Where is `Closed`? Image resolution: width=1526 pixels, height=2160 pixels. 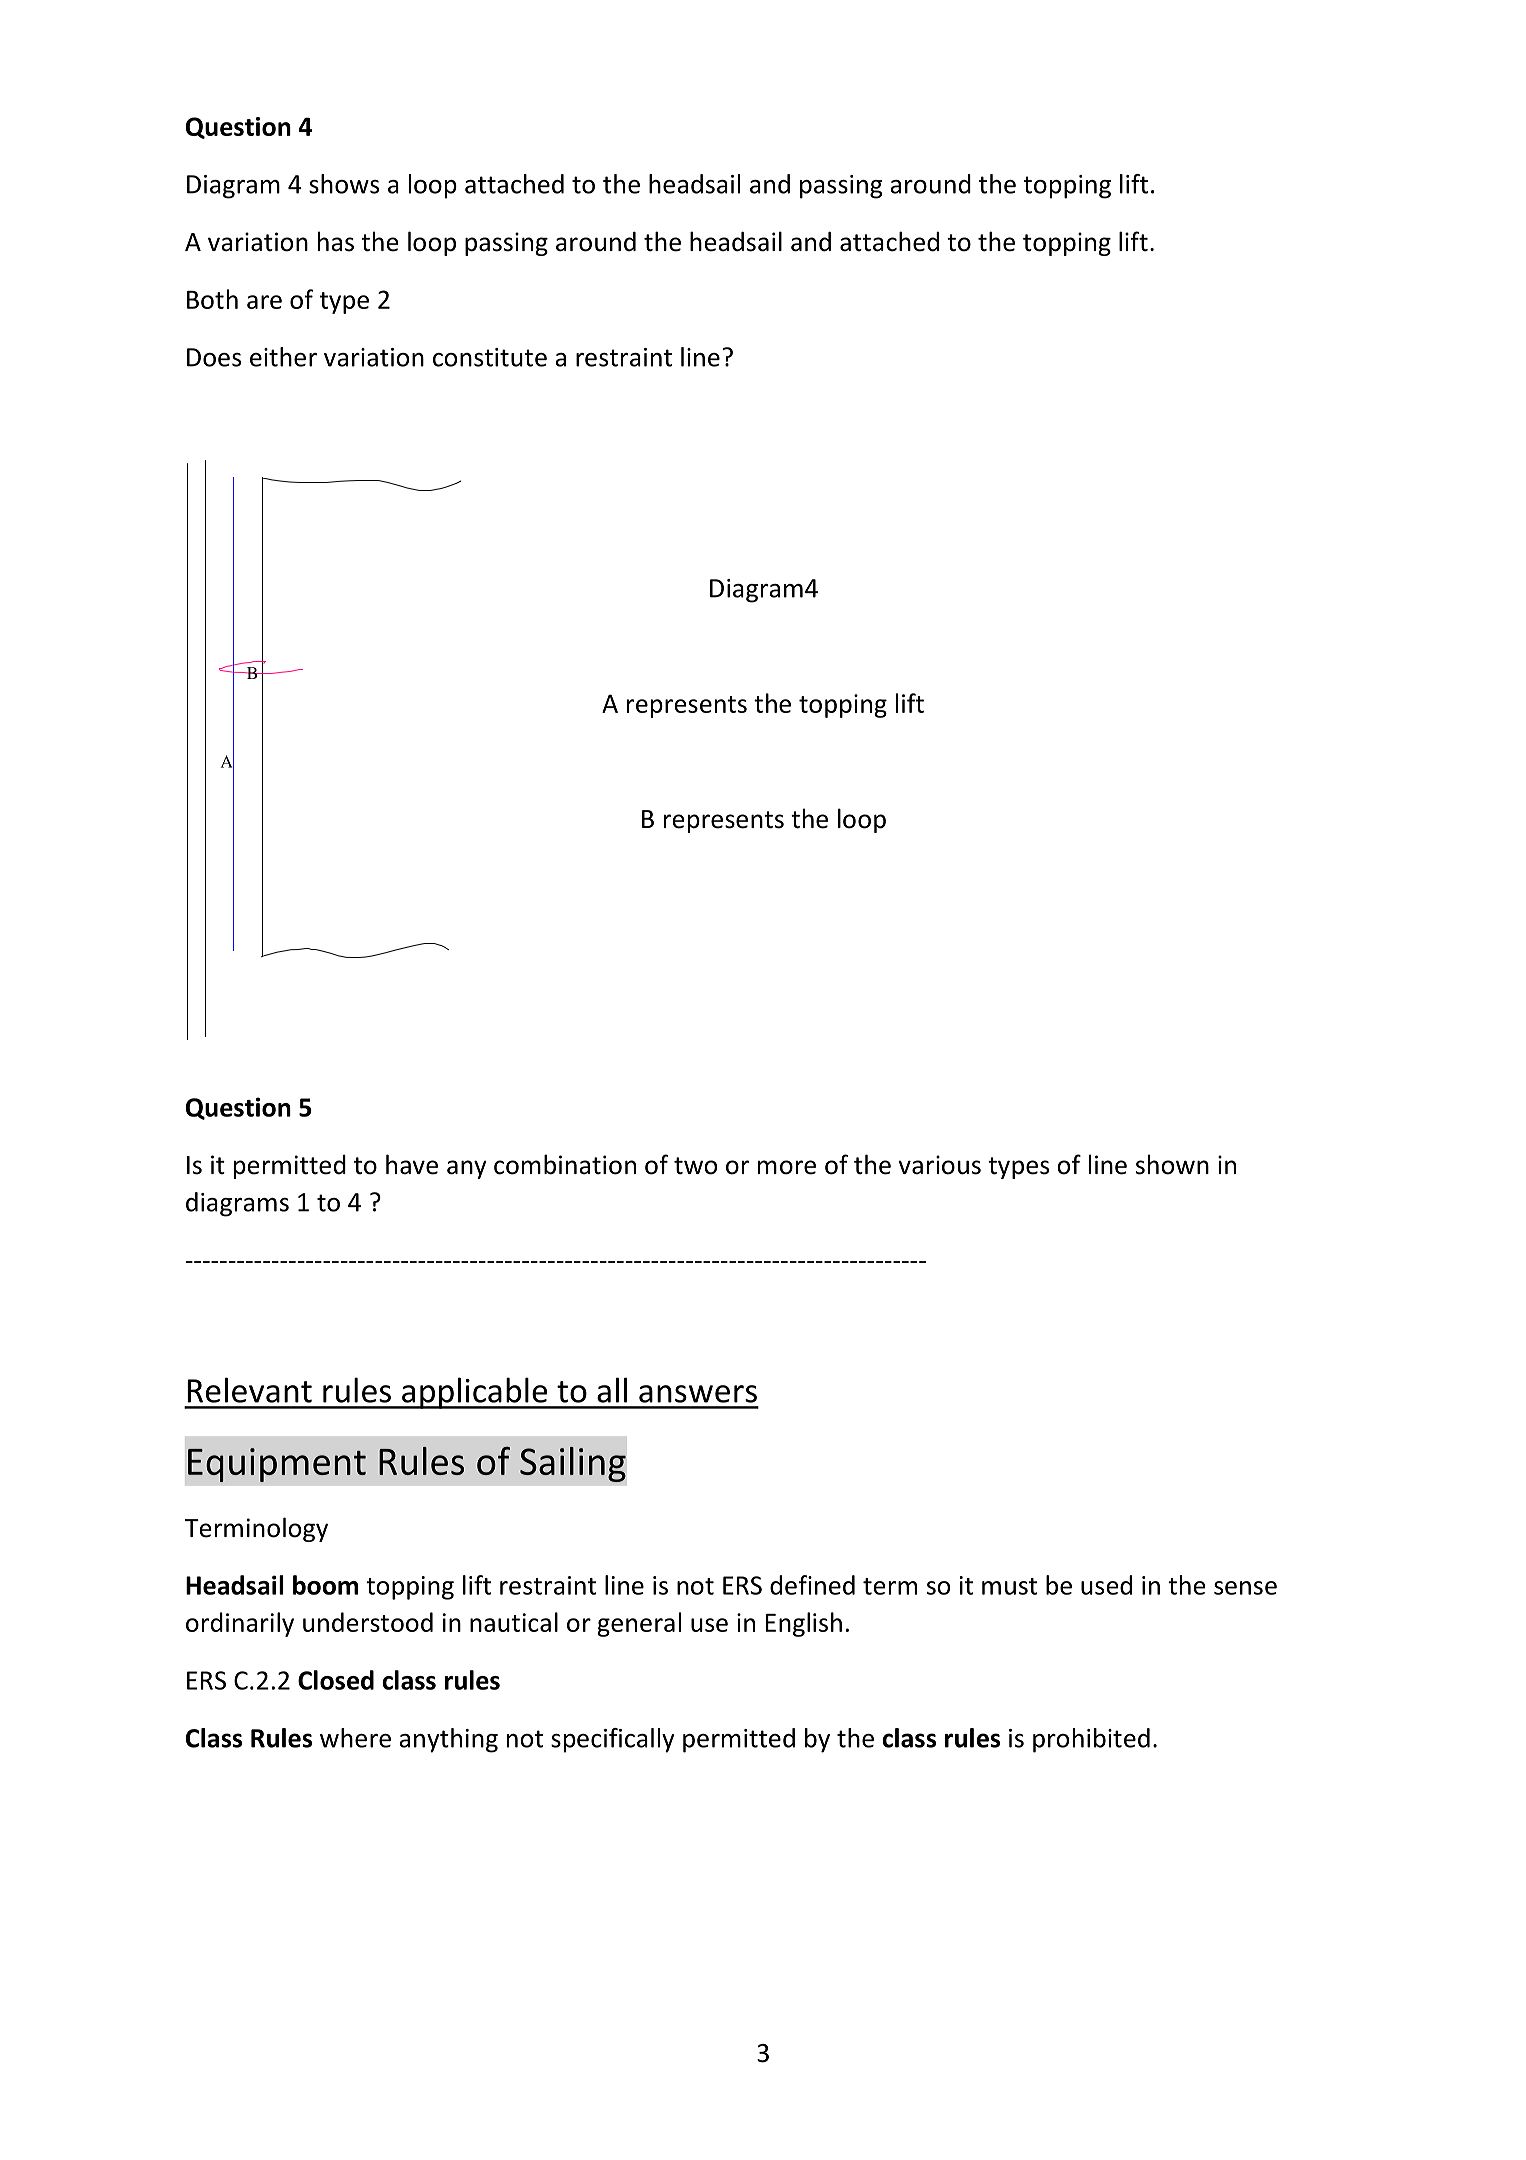
Closed is located at coordinates (336, 1680).
